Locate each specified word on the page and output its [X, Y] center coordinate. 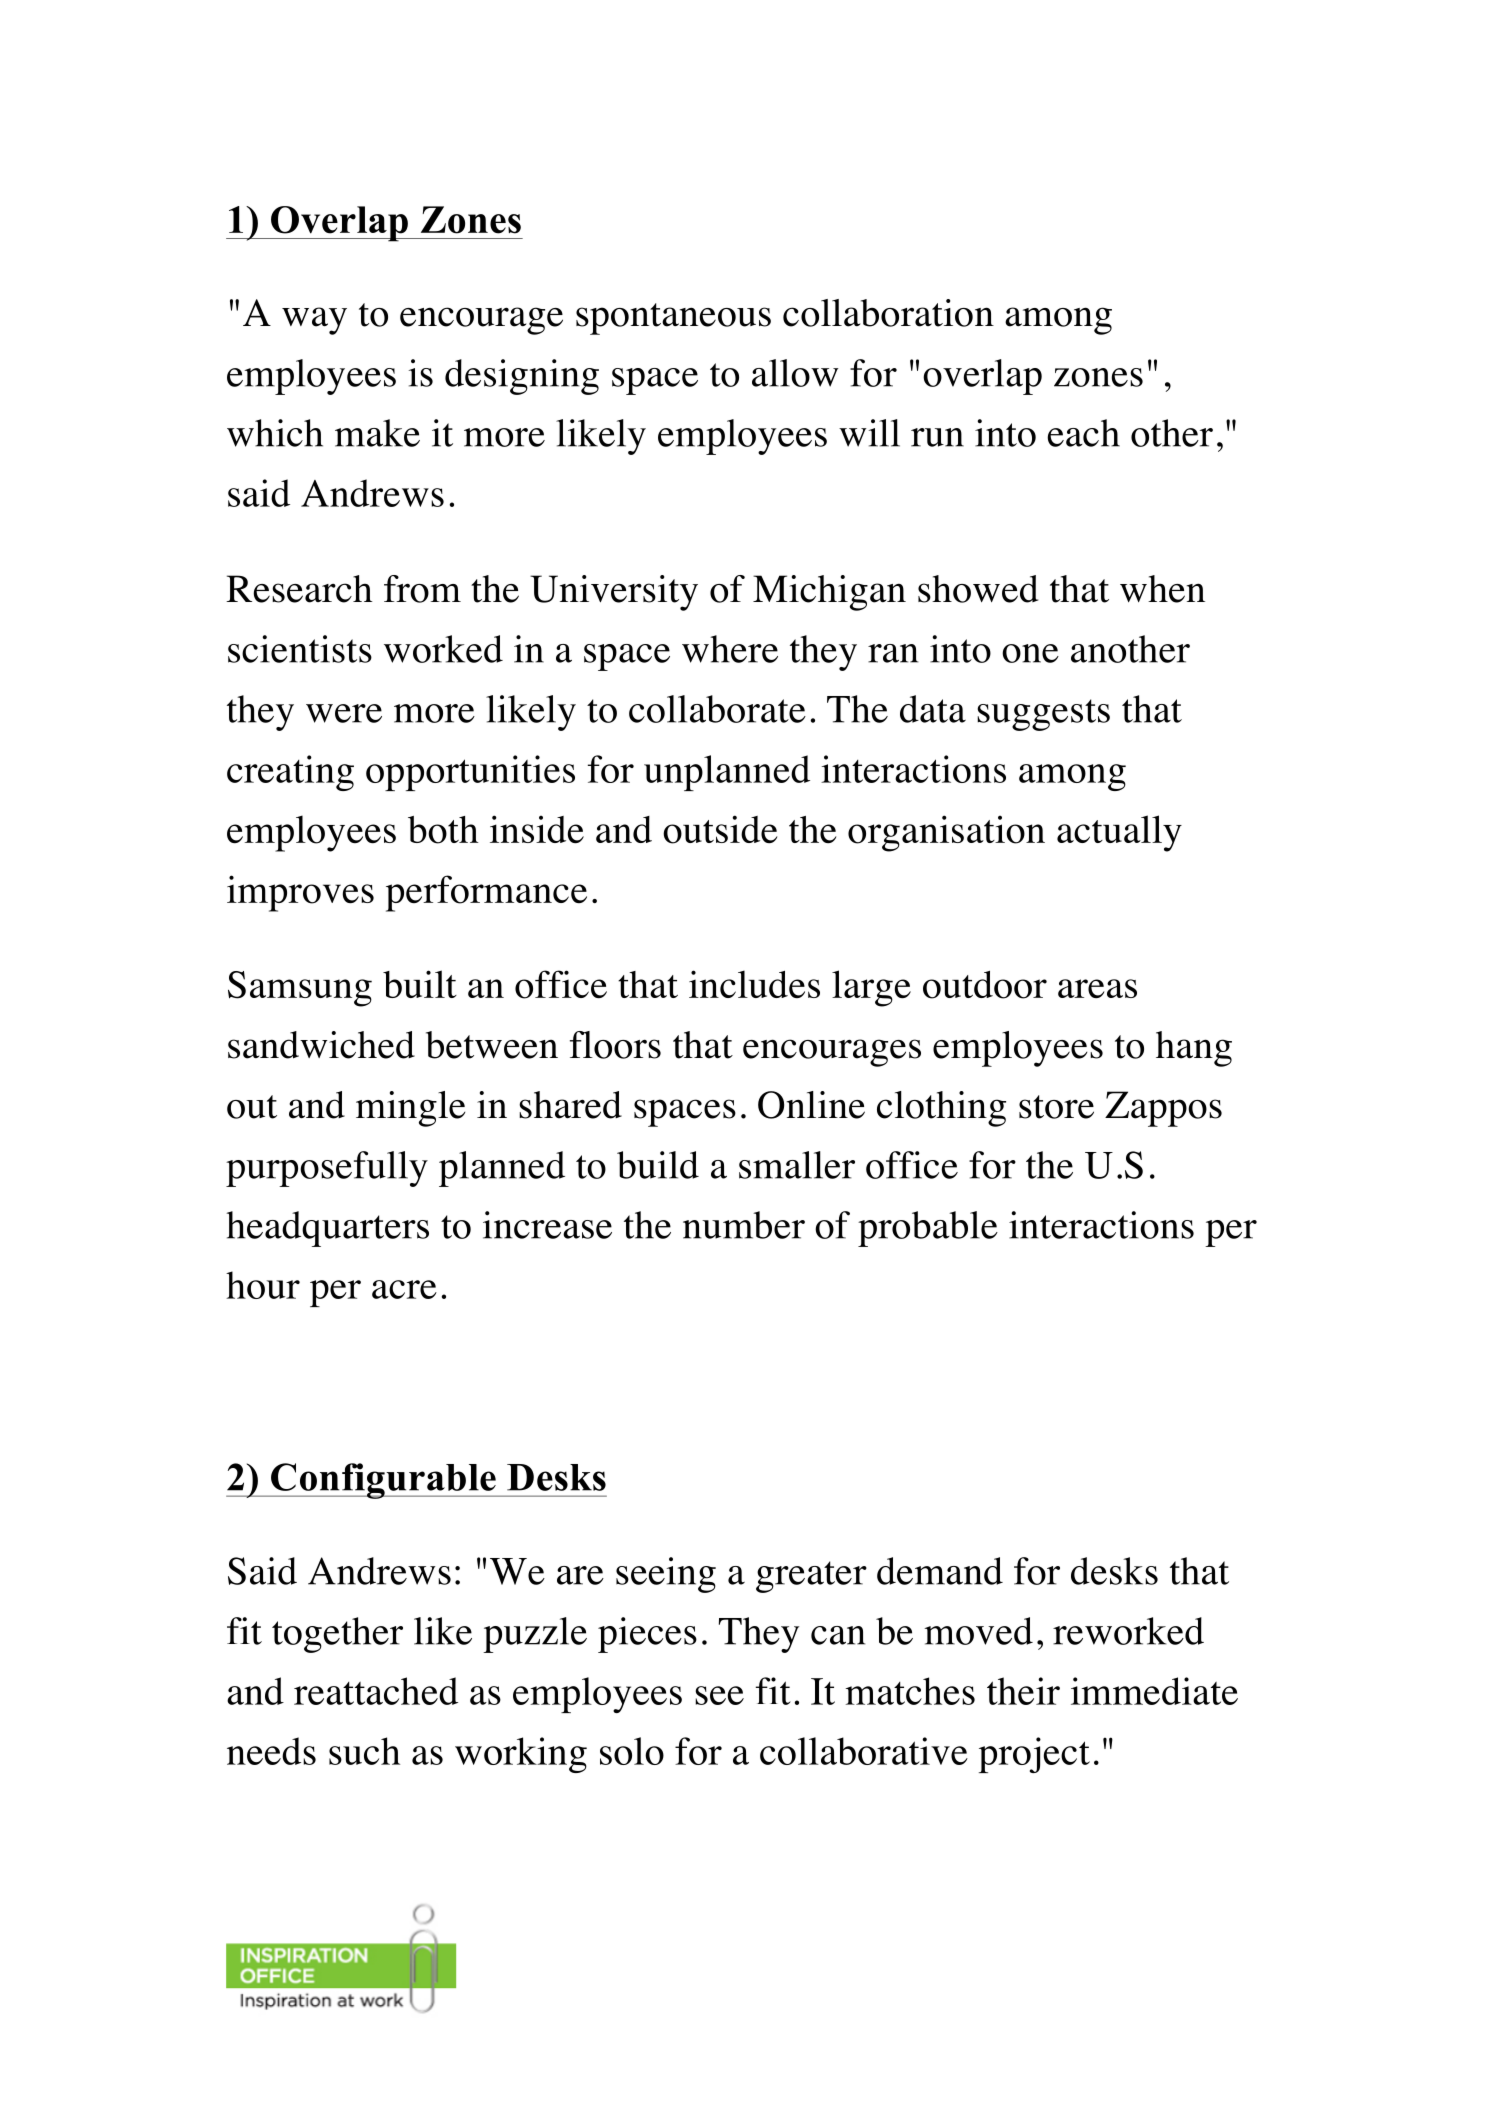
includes [754, 984]
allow [795, 373]
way [314, 321]
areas [1097, 988]
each [1083, 433]
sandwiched [321, 1045]
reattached [376, 1691]
